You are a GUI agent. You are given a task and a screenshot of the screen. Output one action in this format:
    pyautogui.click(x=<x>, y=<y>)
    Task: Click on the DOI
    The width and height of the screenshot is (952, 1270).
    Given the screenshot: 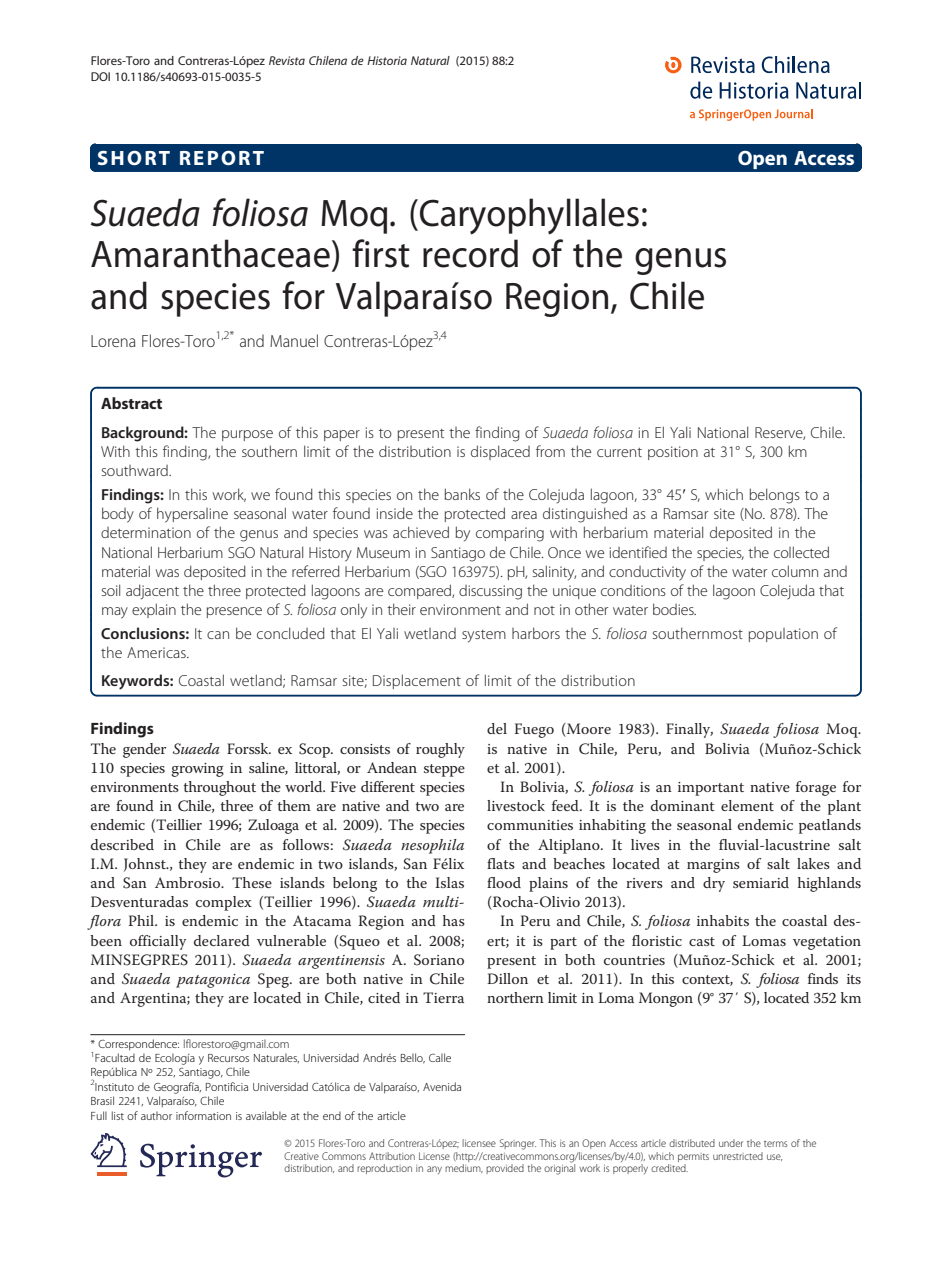 What is the action you would take?
    pyautogui.click(x=100, y=76)
